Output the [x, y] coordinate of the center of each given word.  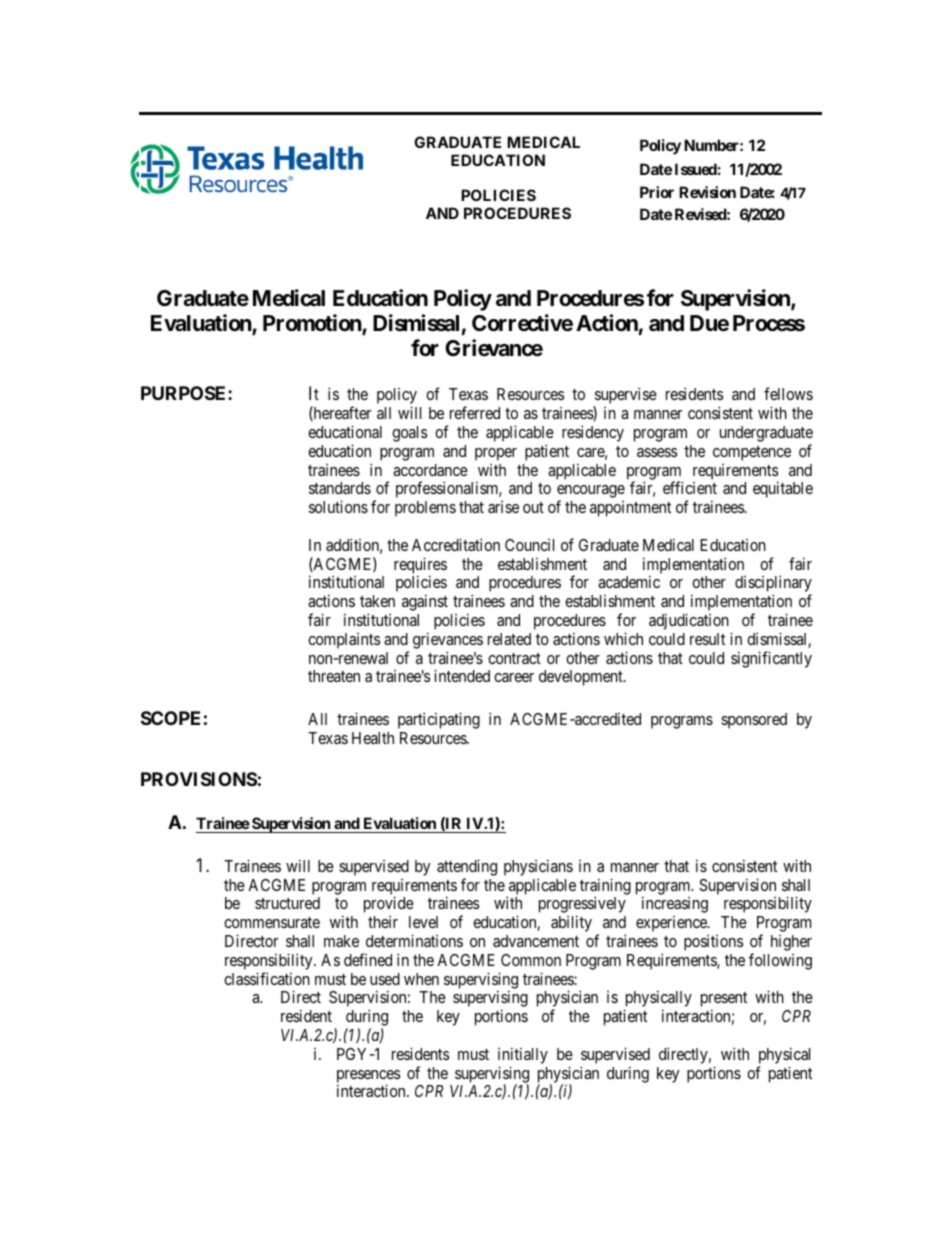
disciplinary [773, 585]
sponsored [754, 721]
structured [287, 903]
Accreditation [456, 544]
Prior [657, 192]
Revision [707, 192]
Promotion [313, 324]
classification [267, 978]
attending [467, 867]
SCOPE [170, 718]
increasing [675, 904]
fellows [788, 393]
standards [340, 488]
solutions [338, 506]
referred [475, 412]
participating [439, 720]
